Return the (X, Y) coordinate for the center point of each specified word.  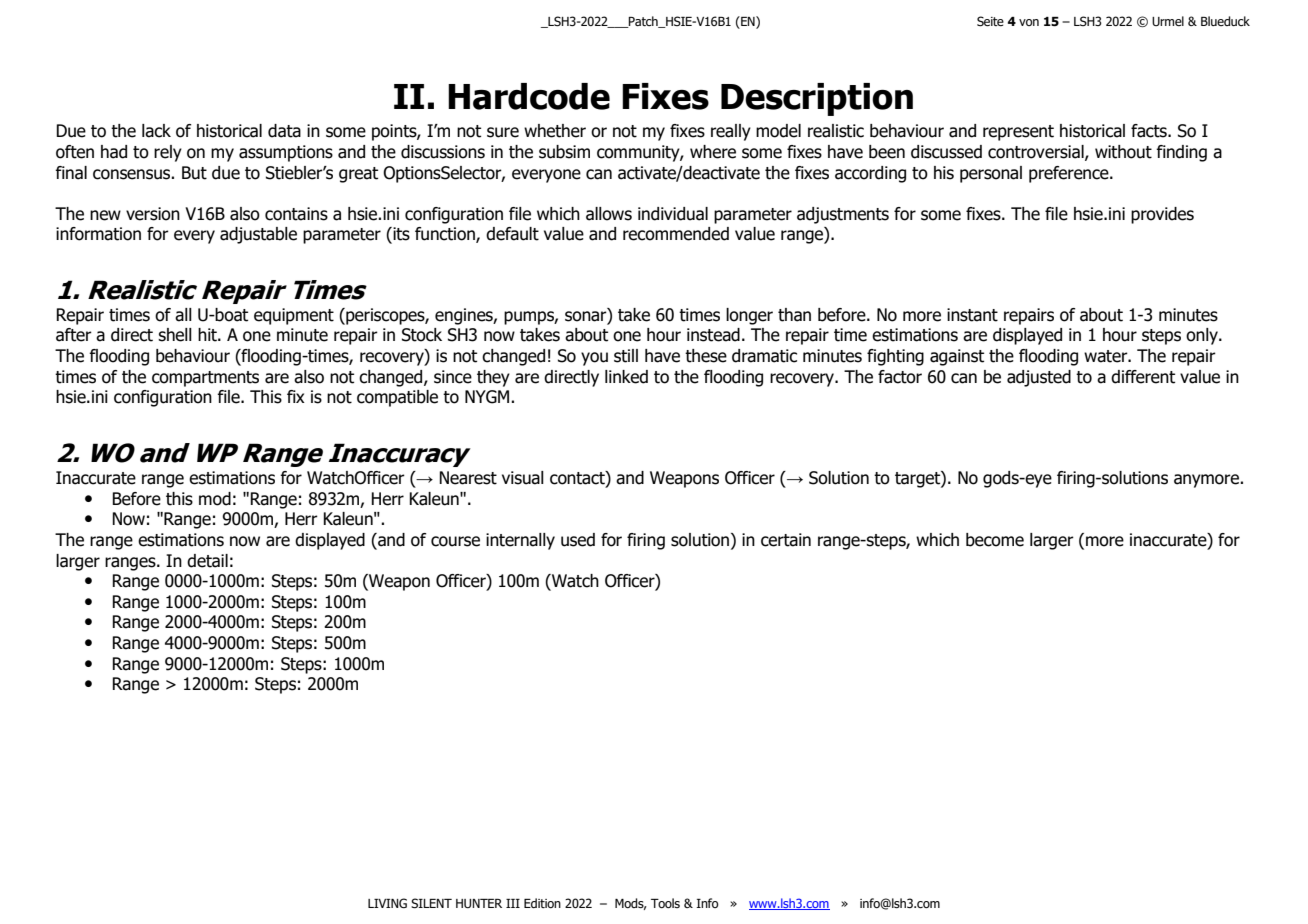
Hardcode (529, 96)
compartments (205, 379)
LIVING (387, 903)
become (995, 540)
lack (156, 131)
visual (523, 478)
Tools (665, 903)
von (1029, 22)
